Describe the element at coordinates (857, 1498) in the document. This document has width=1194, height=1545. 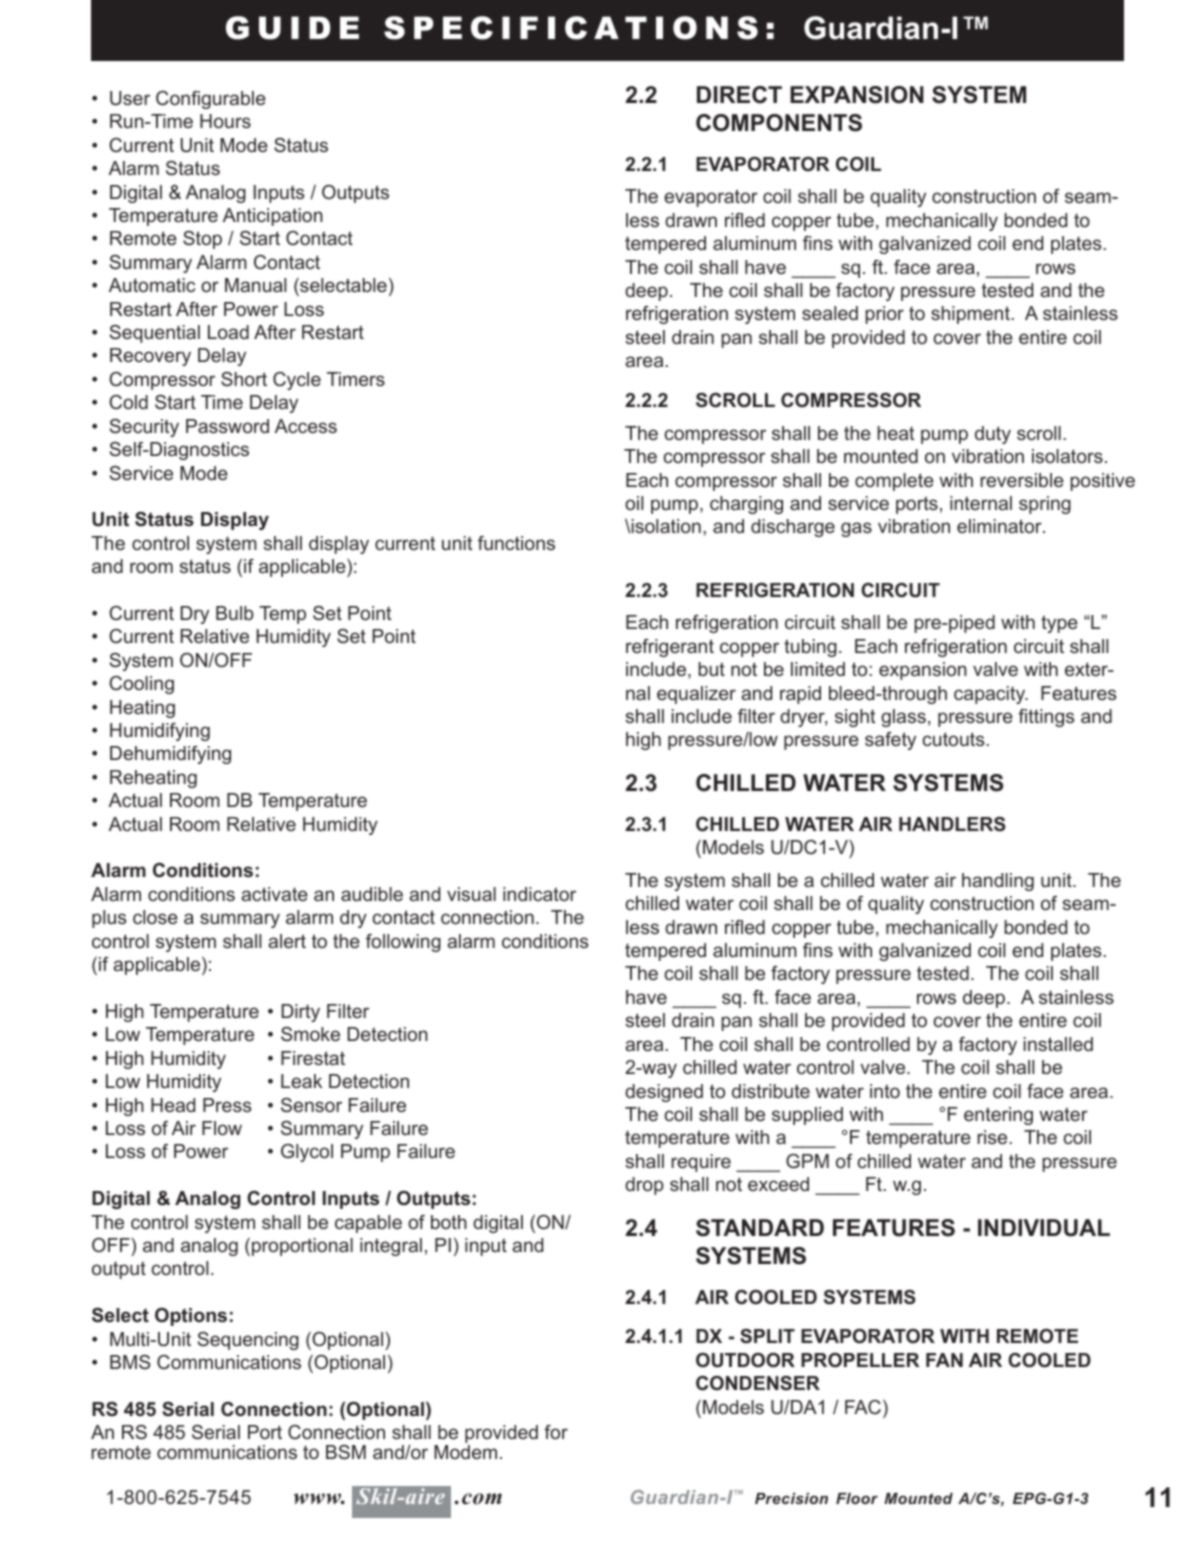
I see `Floor` at that location.
